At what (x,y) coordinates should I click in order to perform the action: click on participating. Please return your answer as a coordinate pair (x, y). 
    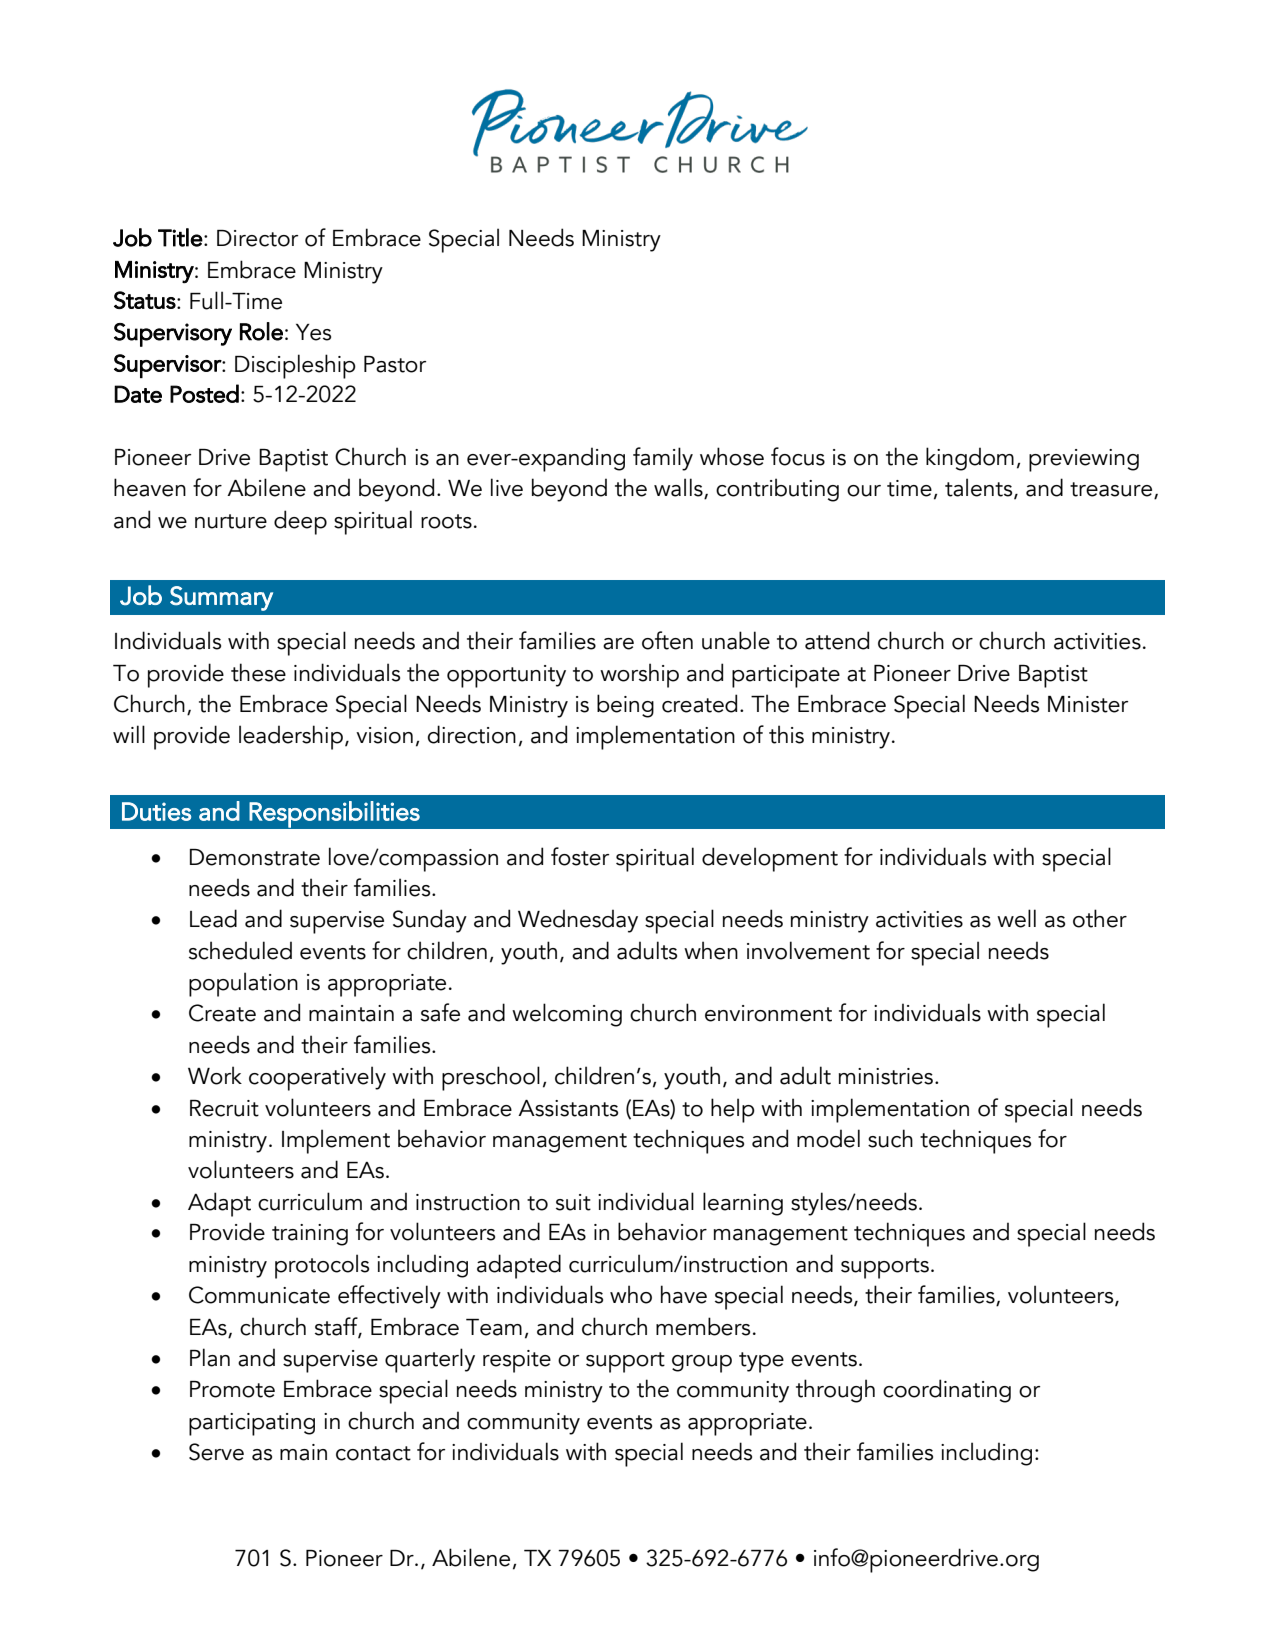
    Looking at the image, I should click on (252, 1424).
